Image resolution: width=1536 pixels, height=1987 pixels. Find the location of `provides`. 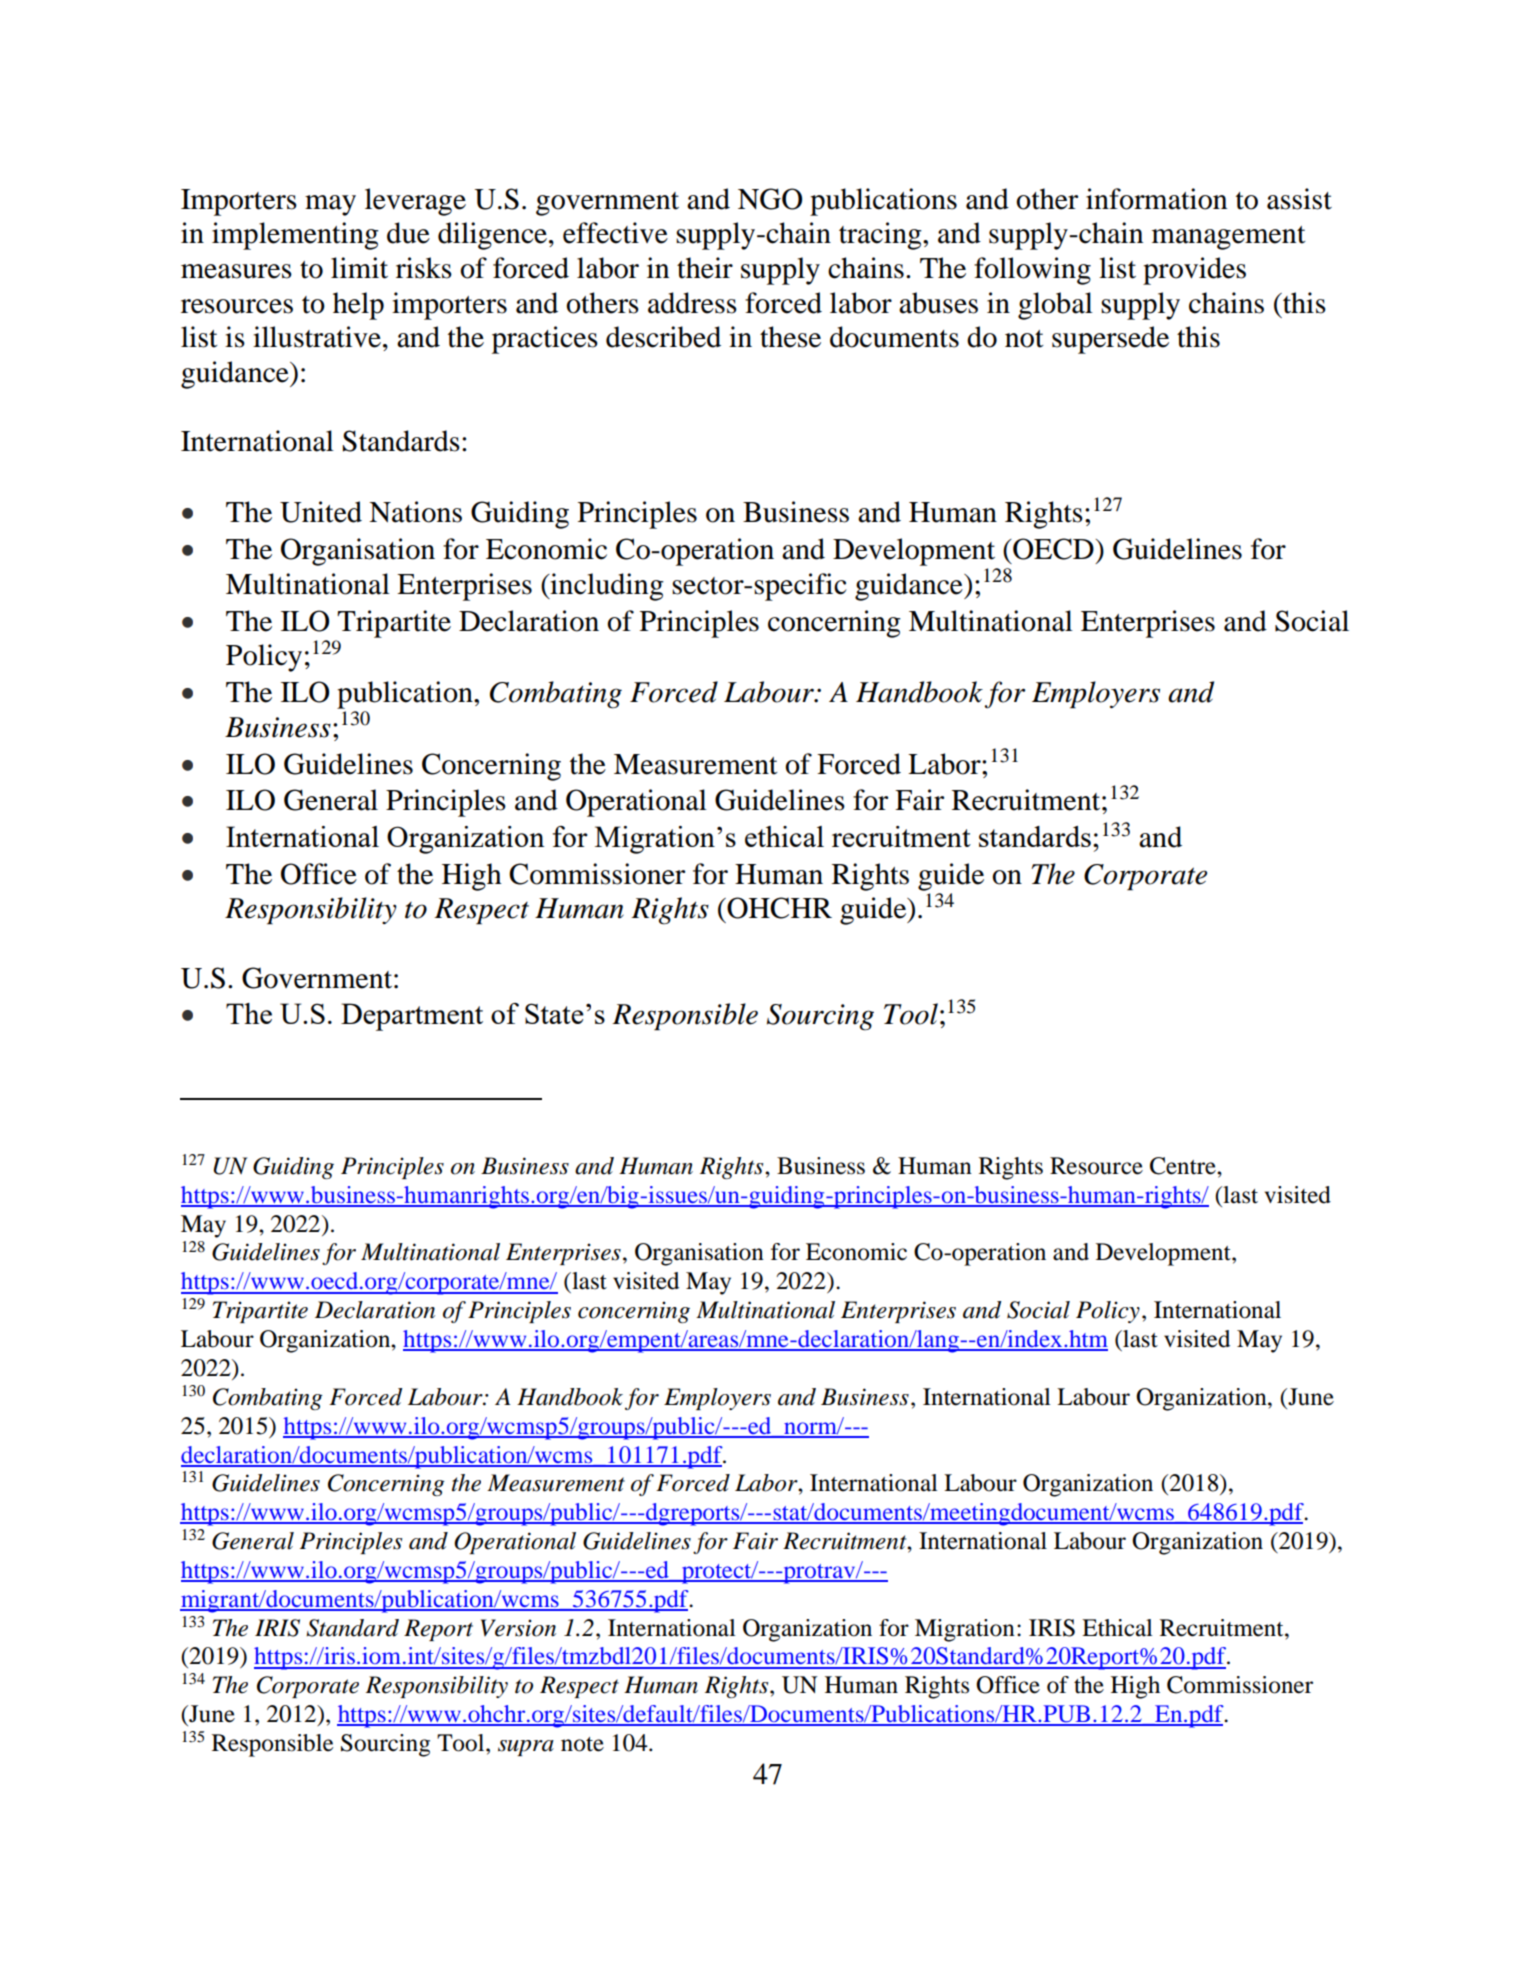

provides is located at coordinates (1194, 271).
